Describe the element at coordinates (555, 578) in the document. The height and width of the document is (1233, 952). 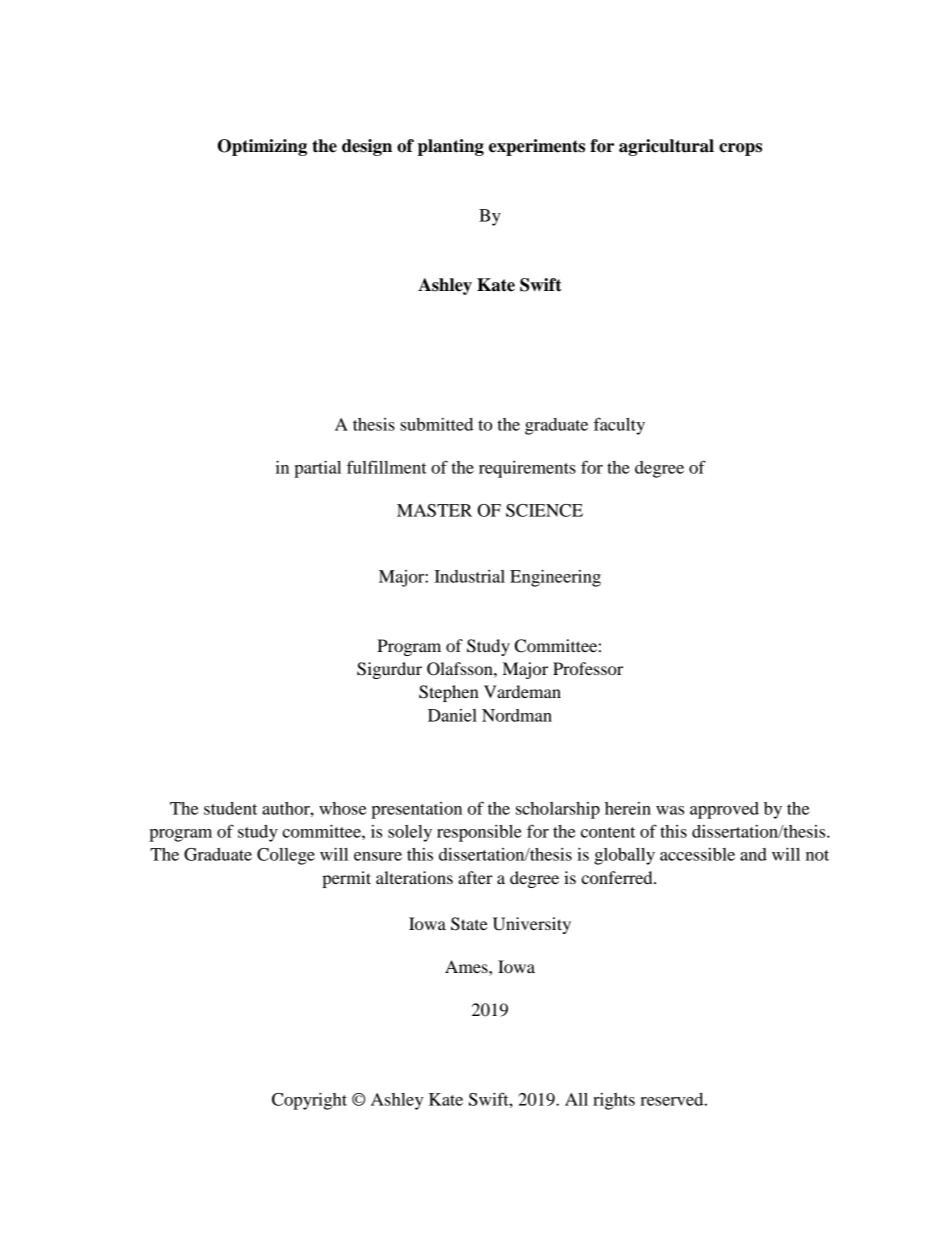
I see `Engineering` at that location.
